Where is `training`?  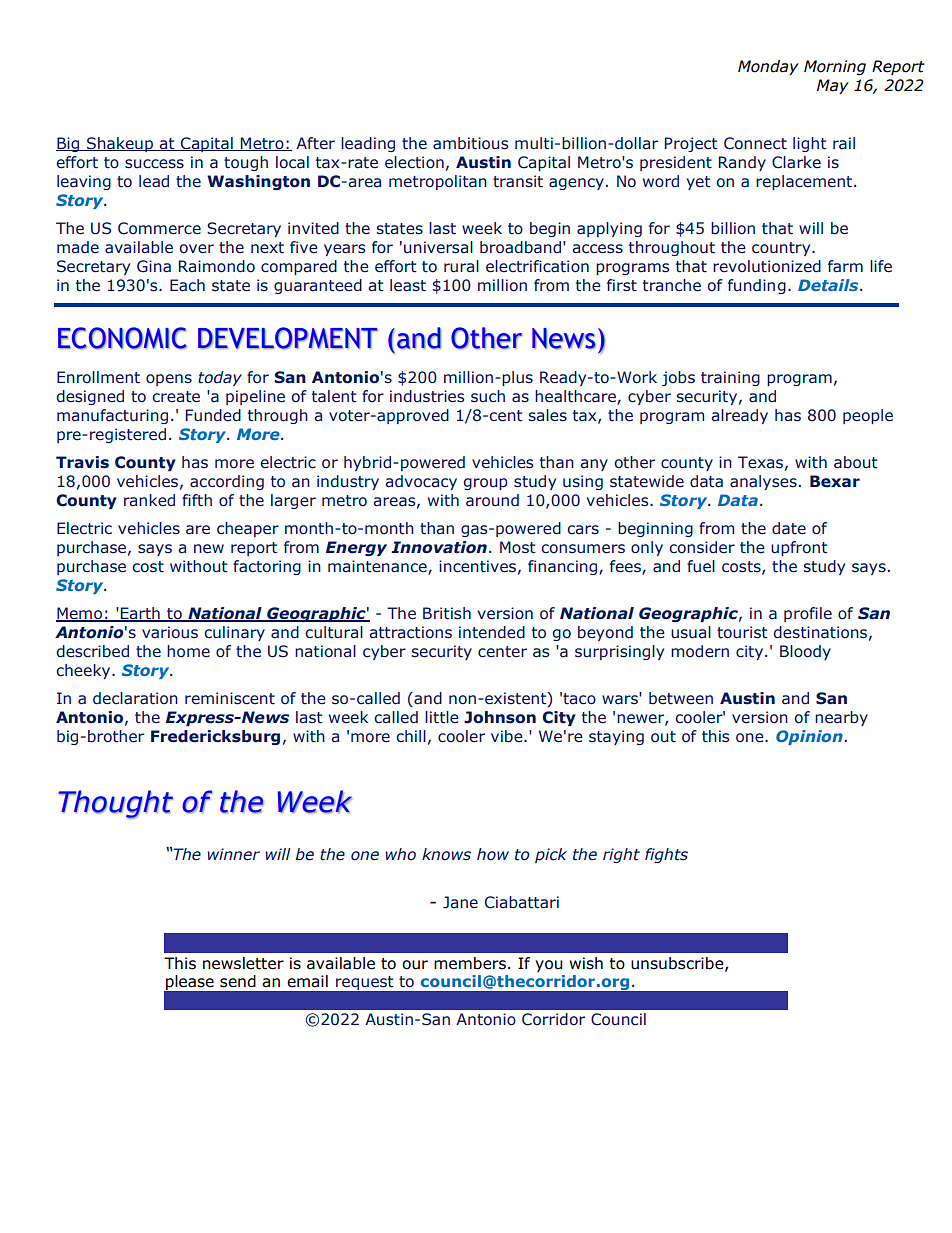 training is located at coordinates (730, 378).
